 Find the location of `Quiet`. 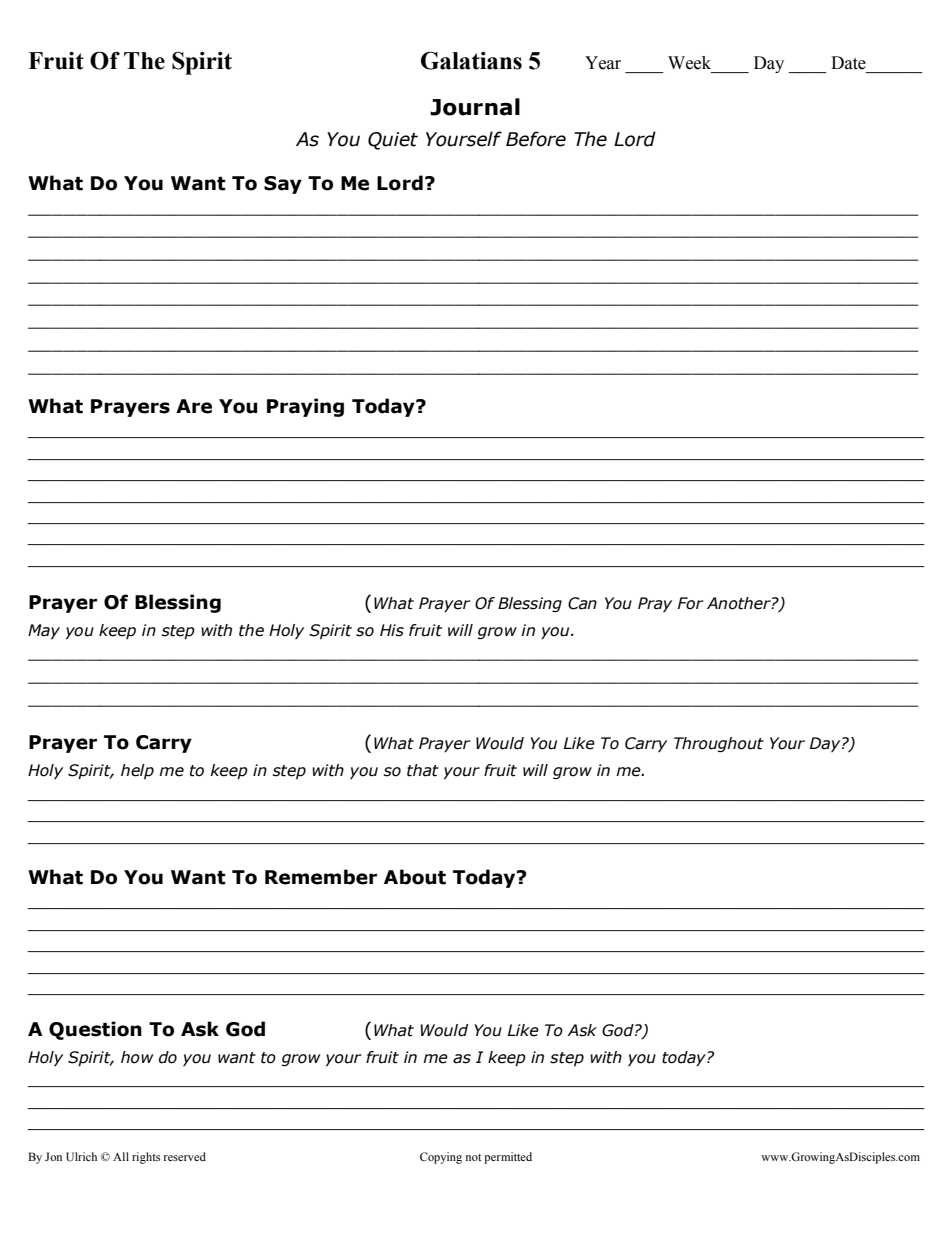

Quiet is located at coordinates (393, 141).
